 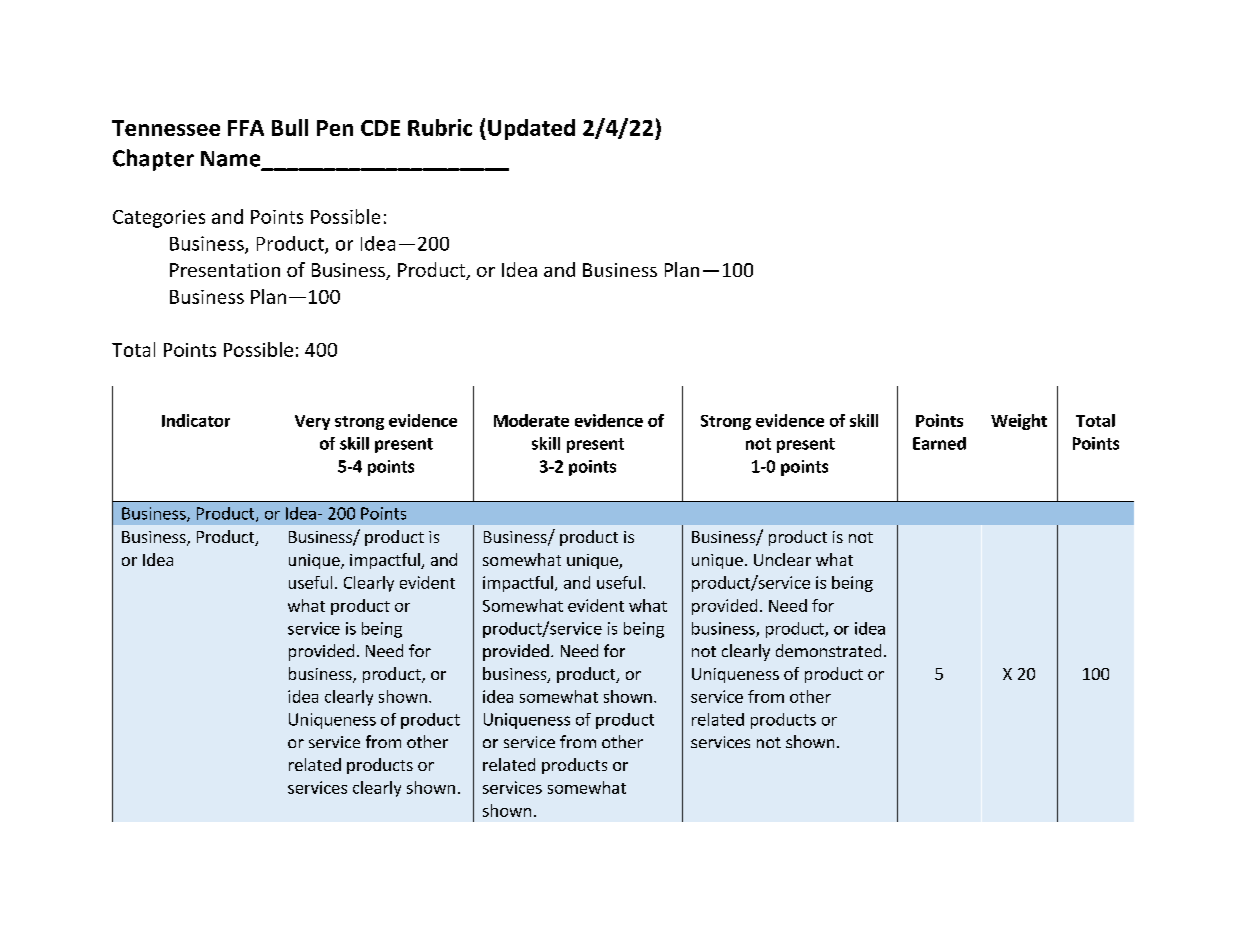 I want to click on Very, so click(x=312, y=422).
